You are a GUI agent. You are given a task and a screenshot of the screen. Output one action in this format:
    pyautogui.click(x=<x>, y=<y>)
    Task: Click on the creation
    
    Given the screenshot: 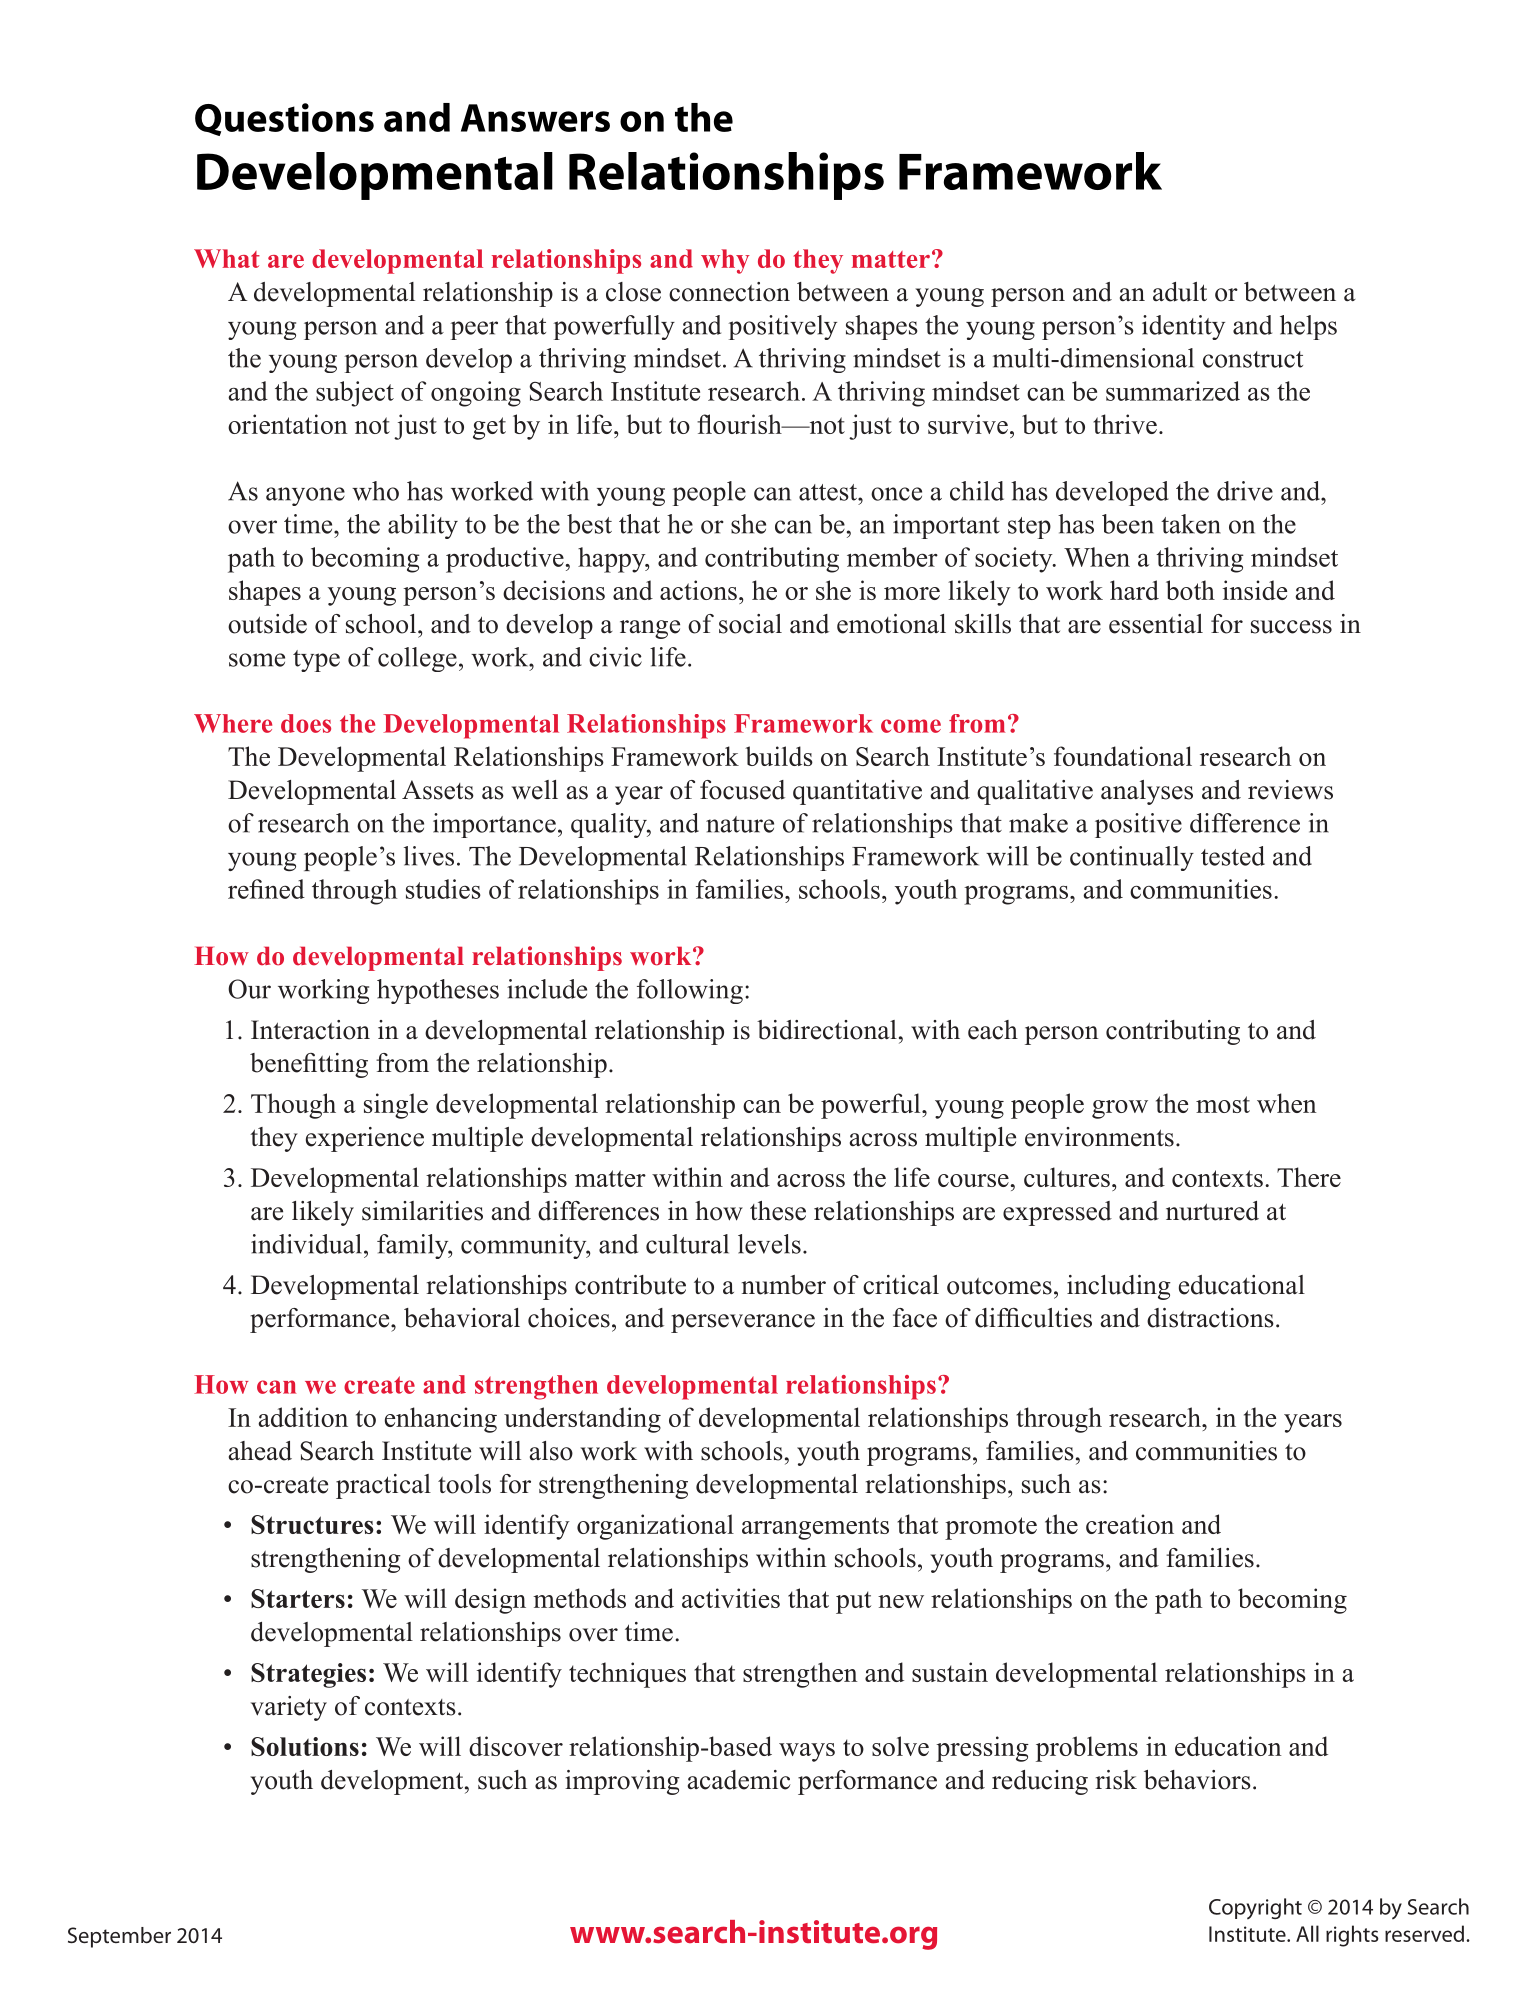 What is the action you would take?
    pyautogui.click(x=1130, y=1524)
